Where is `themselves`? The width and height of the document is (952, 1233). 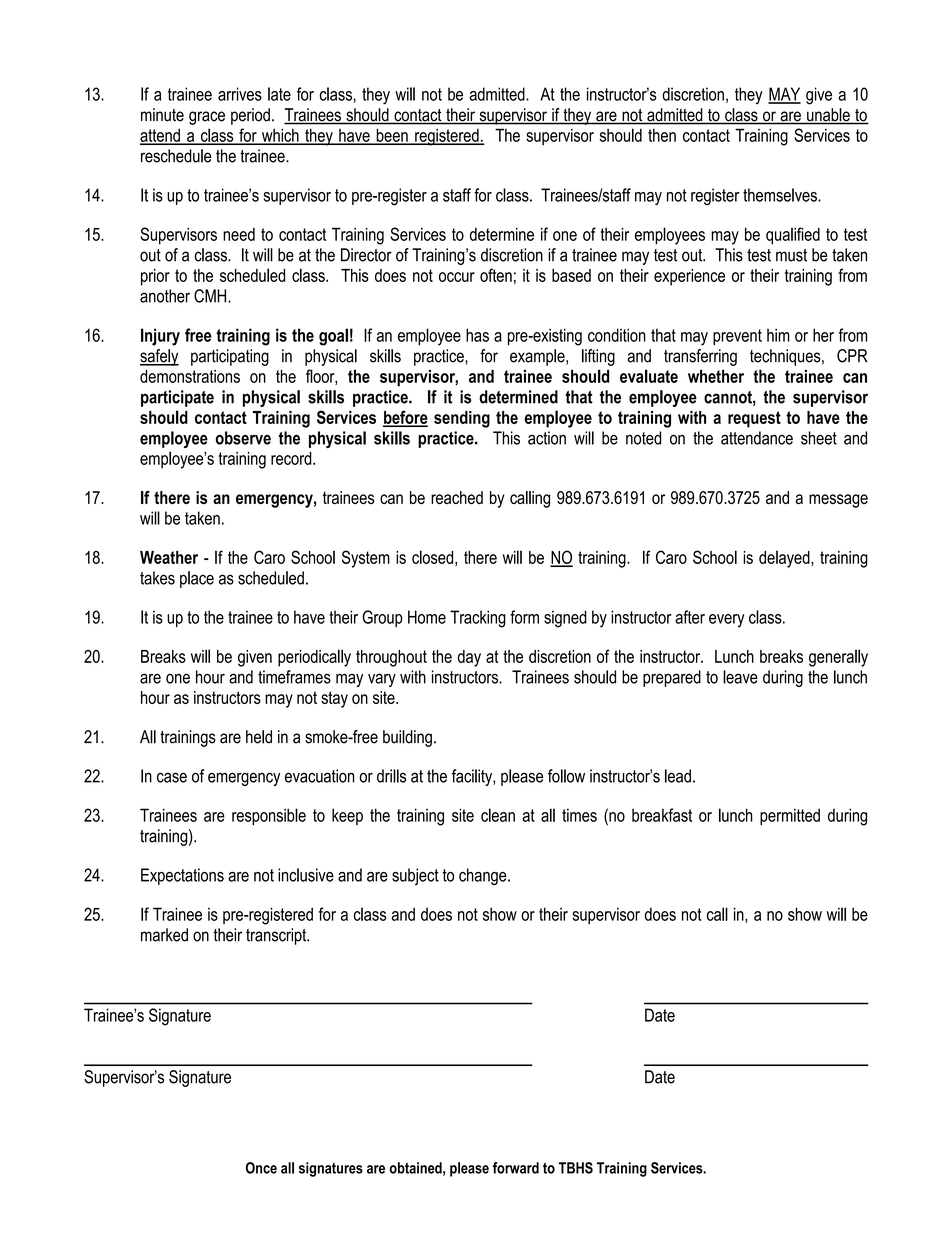
themselves is located at coordinates (781, 195).
